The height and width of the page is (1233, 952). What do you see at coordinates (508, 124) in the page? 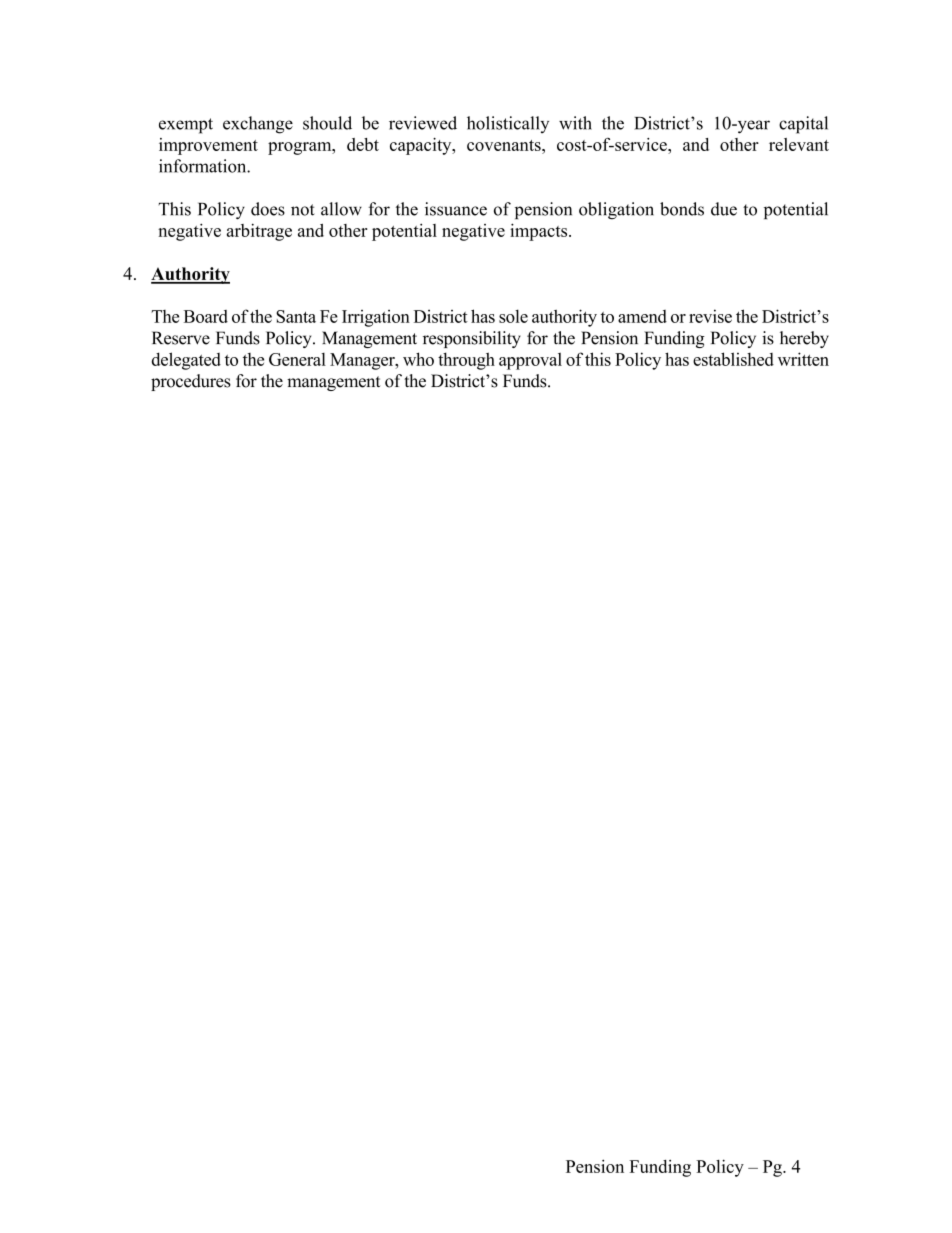
I see `holistically` at bounding box center [508, 124].
